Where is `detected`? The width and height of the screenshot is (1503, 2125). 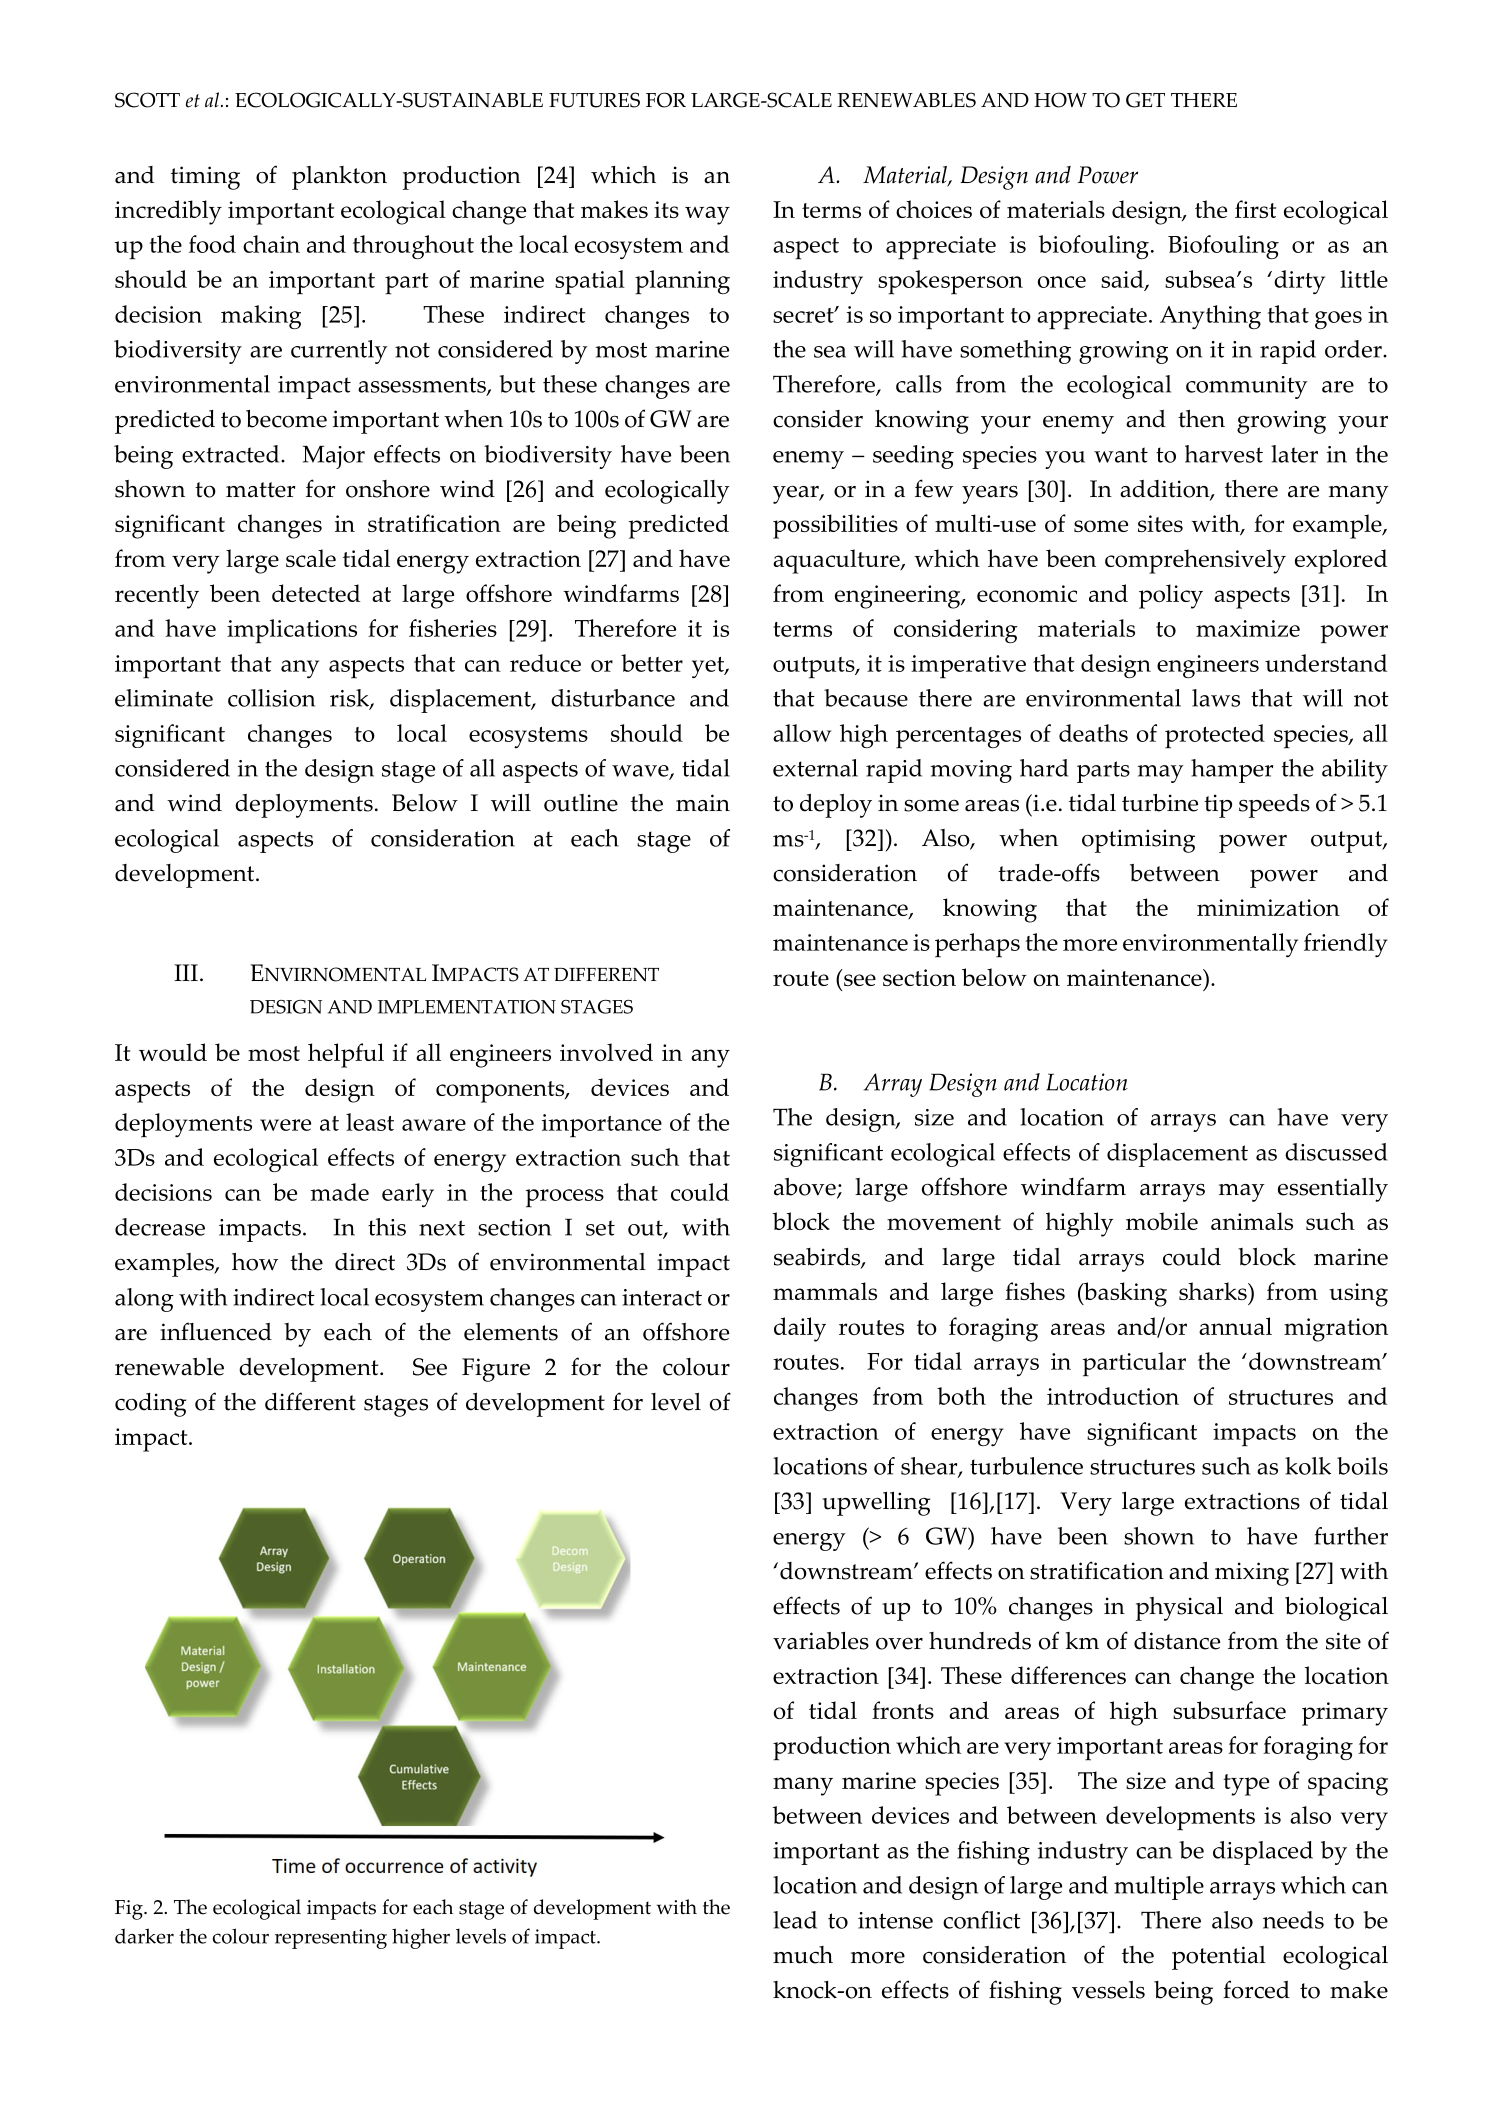 detected is located at coordinates (316, 593).
